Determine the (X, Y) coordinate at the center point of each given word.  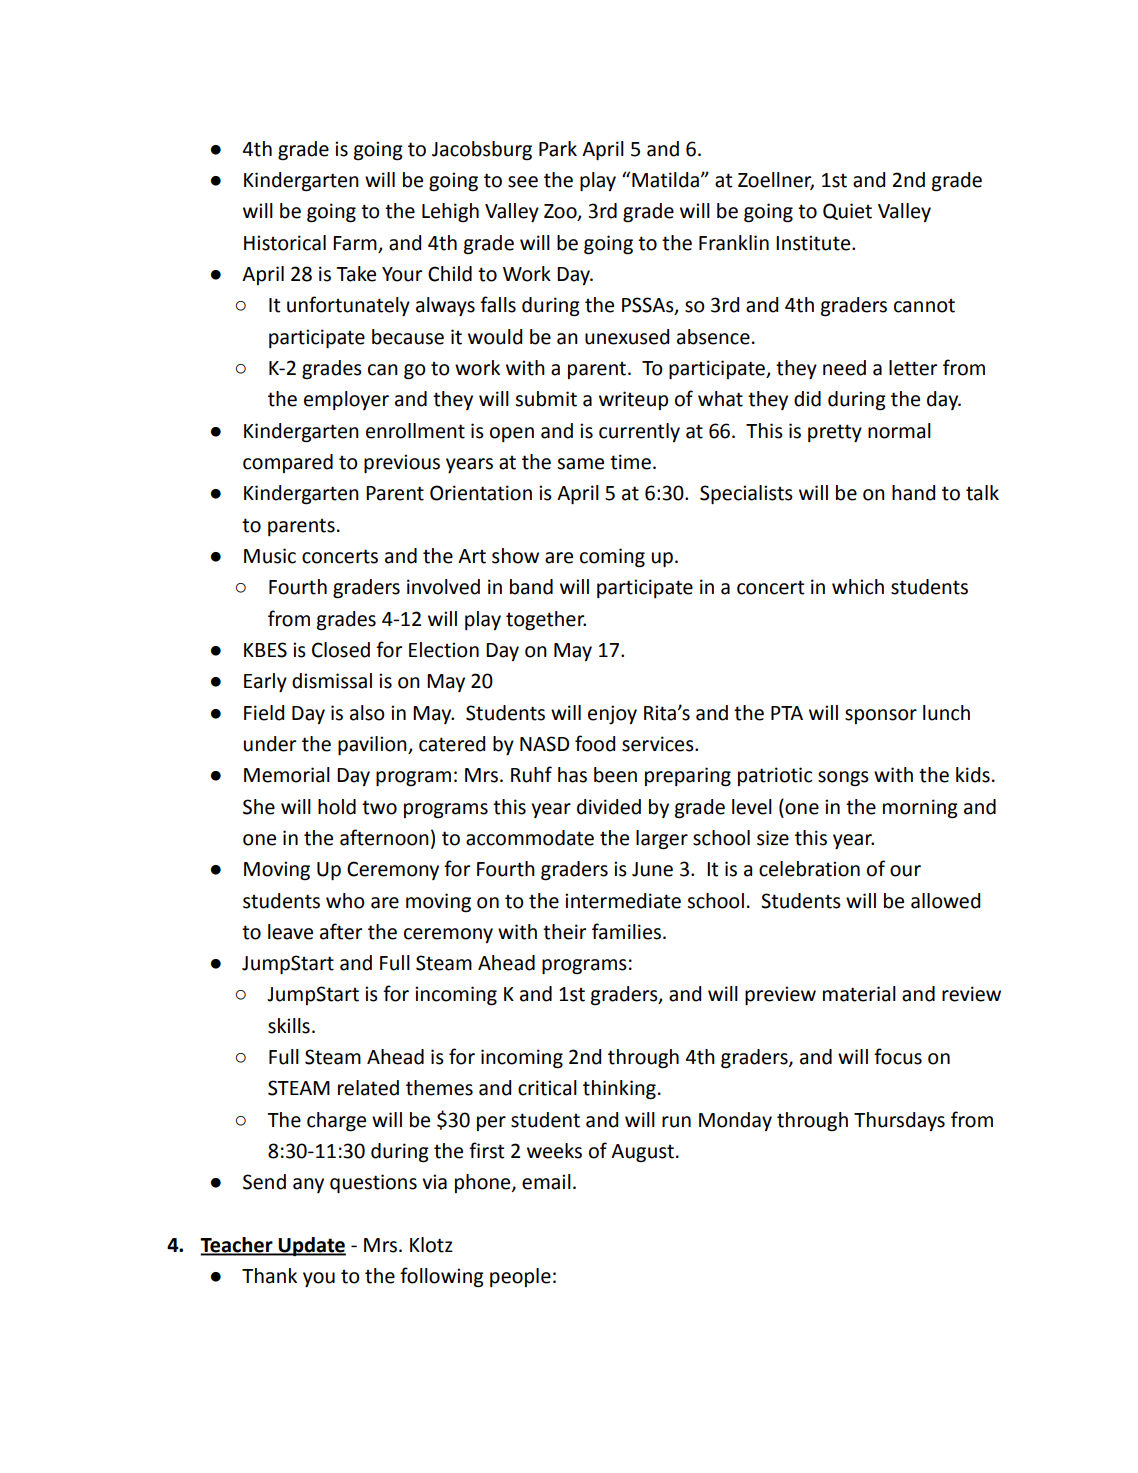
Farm (355, 243)
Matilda (665, 180)
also (367, 713)
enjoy (612, 714)
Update (311, 1247)
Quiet (847, 211)
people (520, 1277)
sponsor (881, 716)
